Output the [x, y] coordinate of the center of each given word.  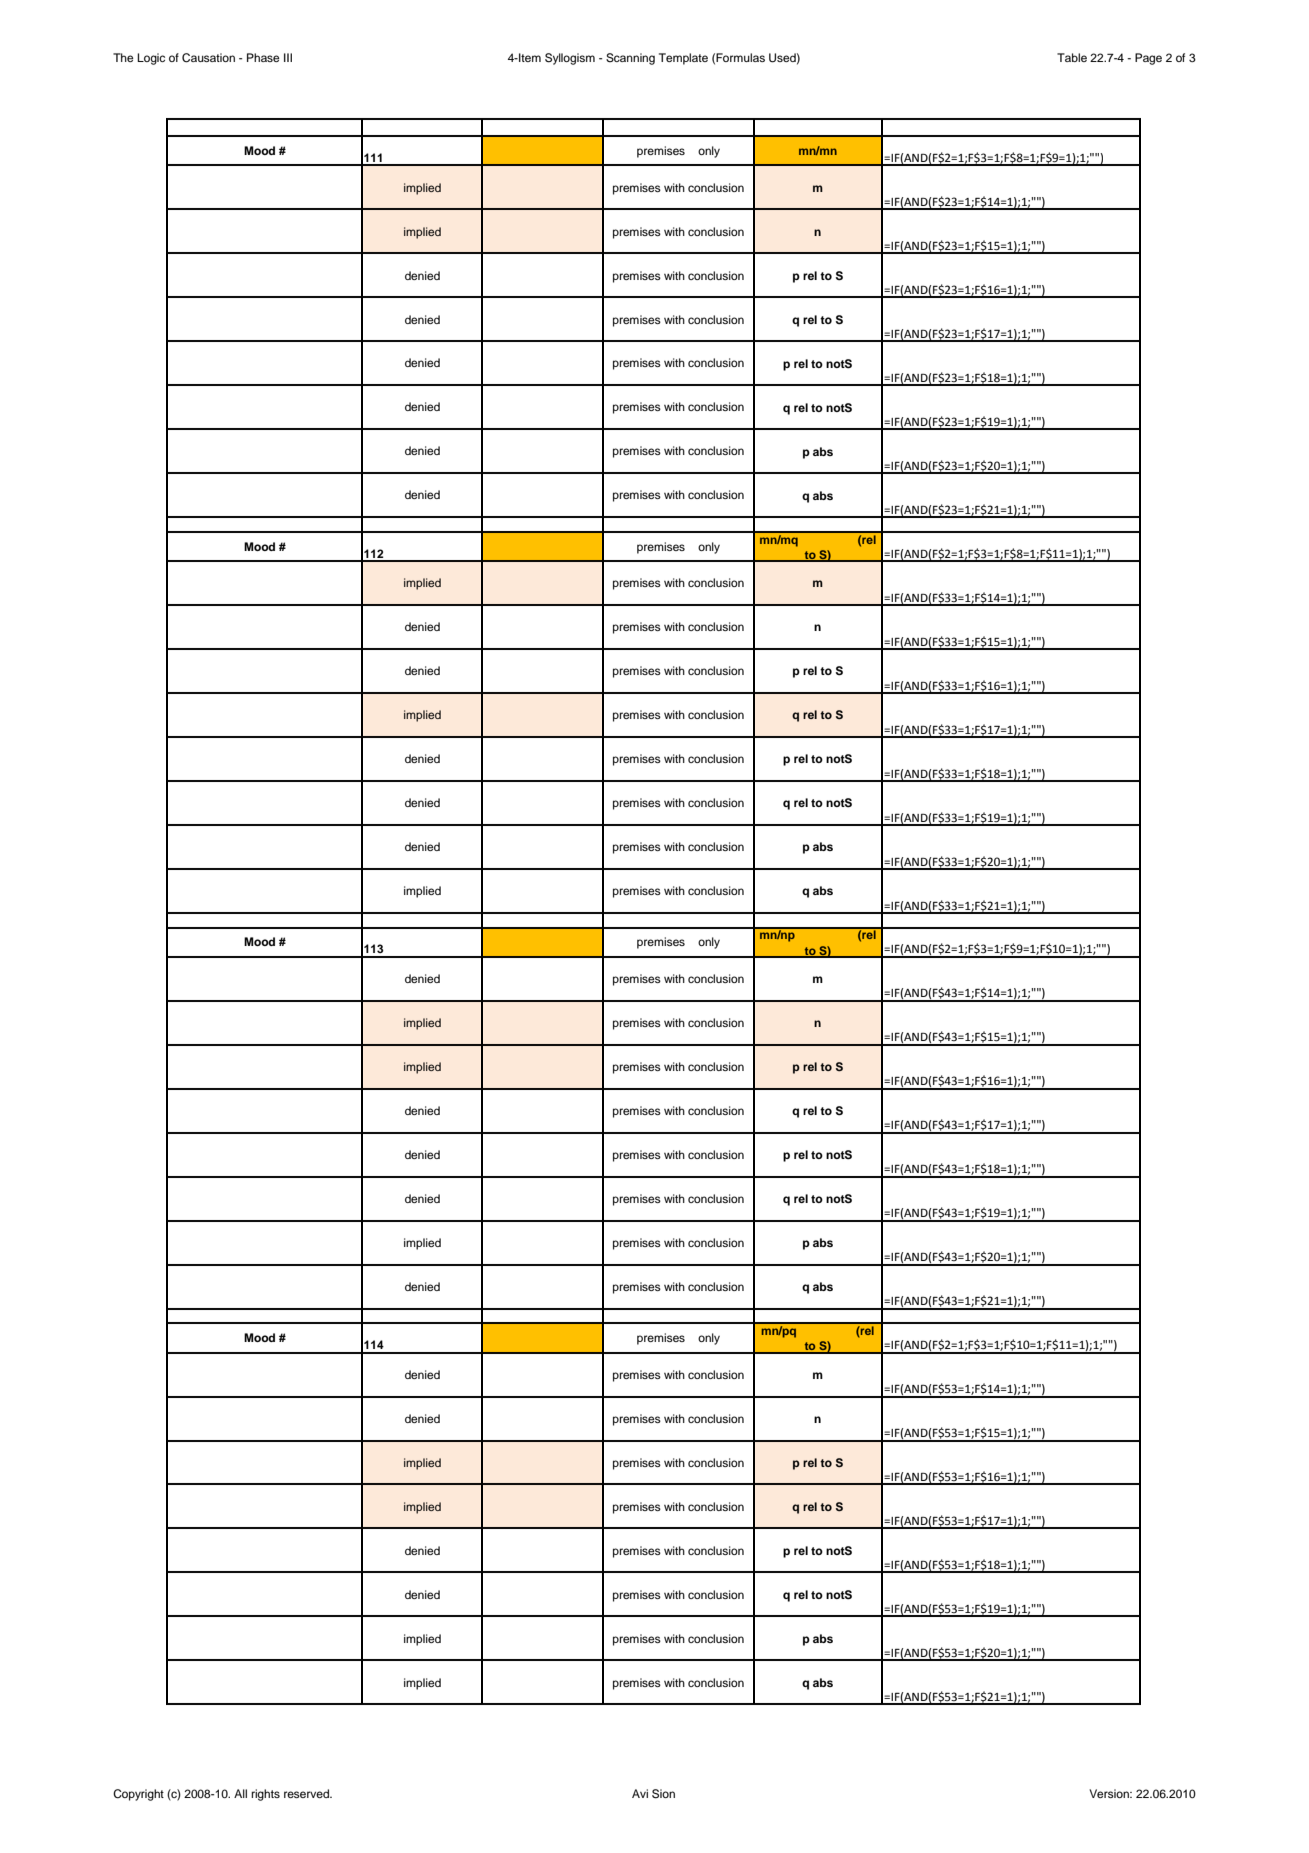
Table [1072, 57]
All [240, 1793]
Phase [263, 57]
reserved [307, 1793]
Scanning [630, 59]
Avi [640, 1793]
